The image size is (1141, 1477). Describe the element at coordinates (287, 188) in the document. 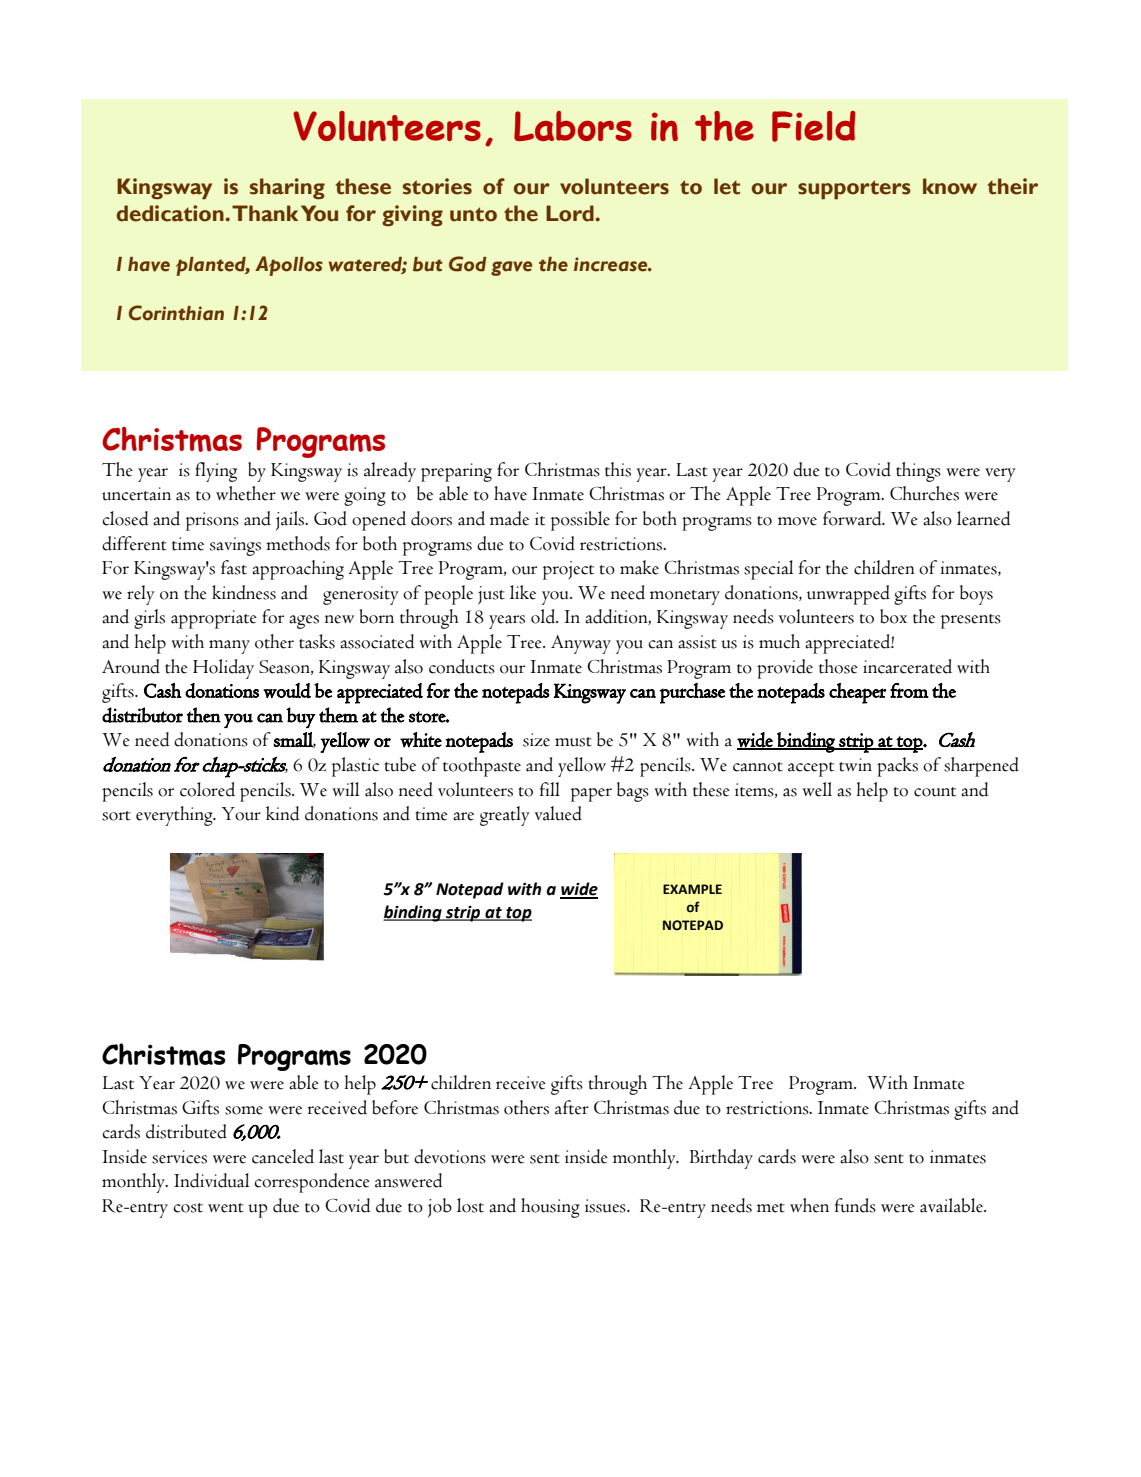

I see `sharing` at that location.
